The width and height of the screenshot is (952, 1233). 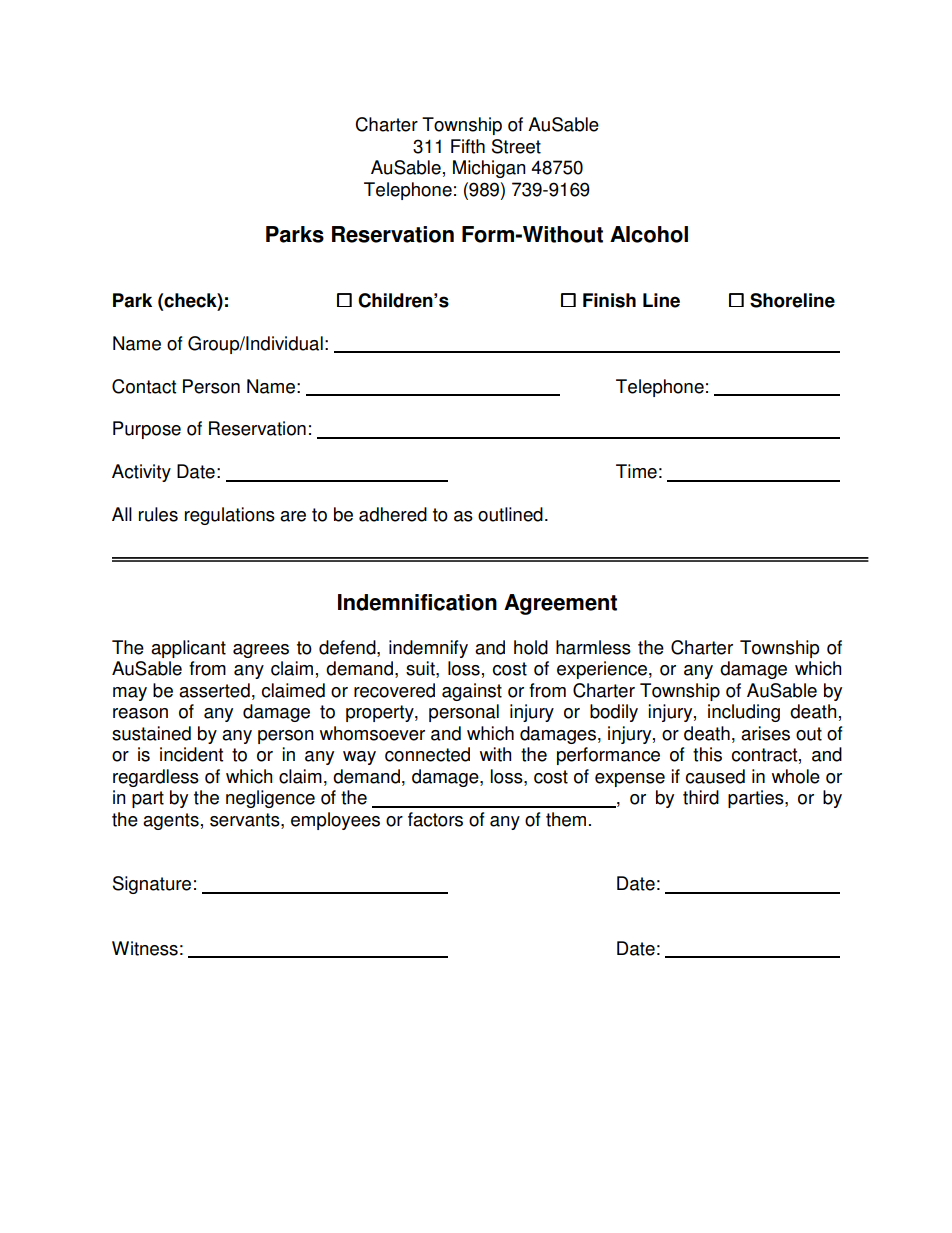 What do you see at coordinates (560, 604) in the screenshot?
I see `Agreement` at bounding box center [560, 604].
